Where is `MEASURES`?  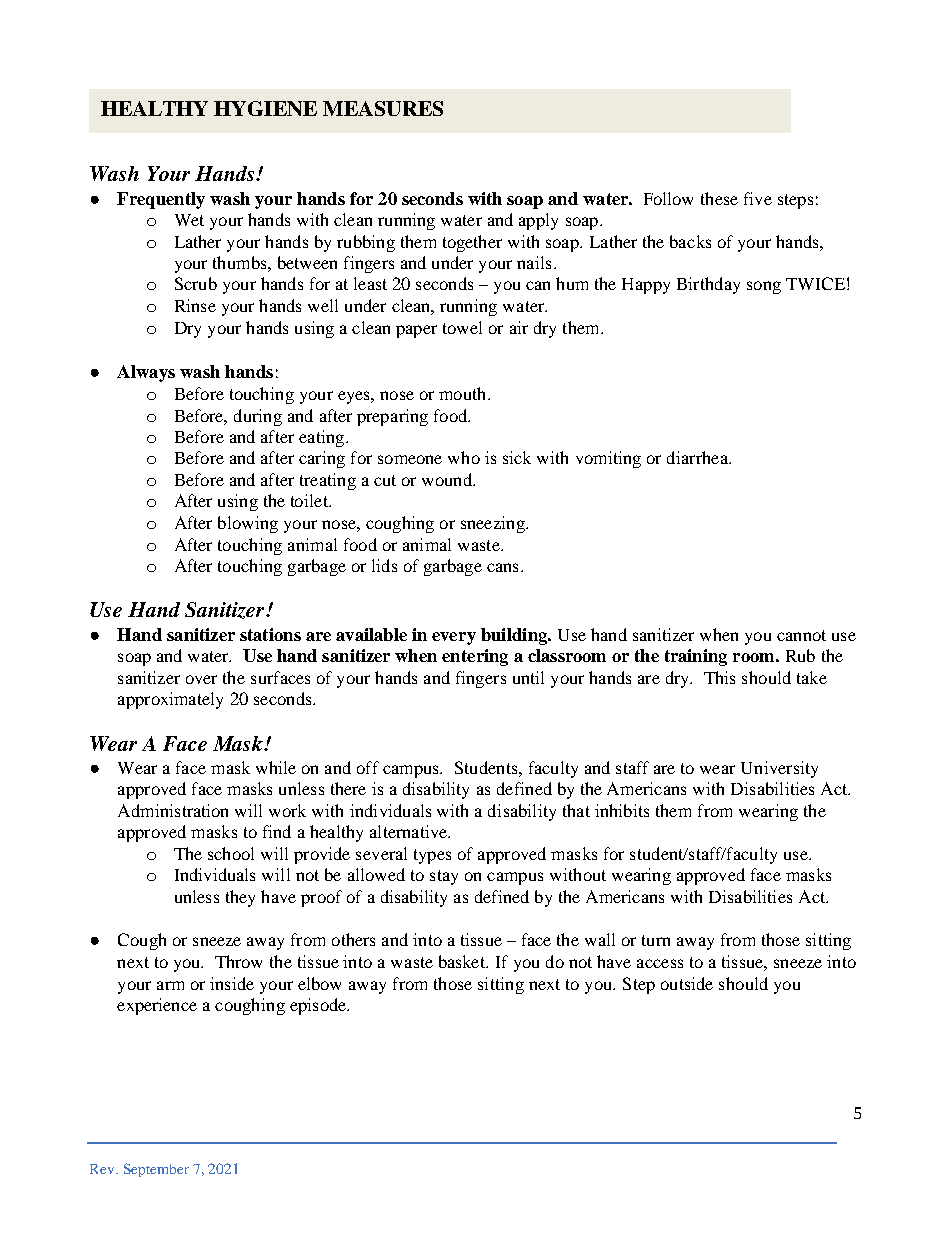
MEASURES is located at coordinates (383, 108).
